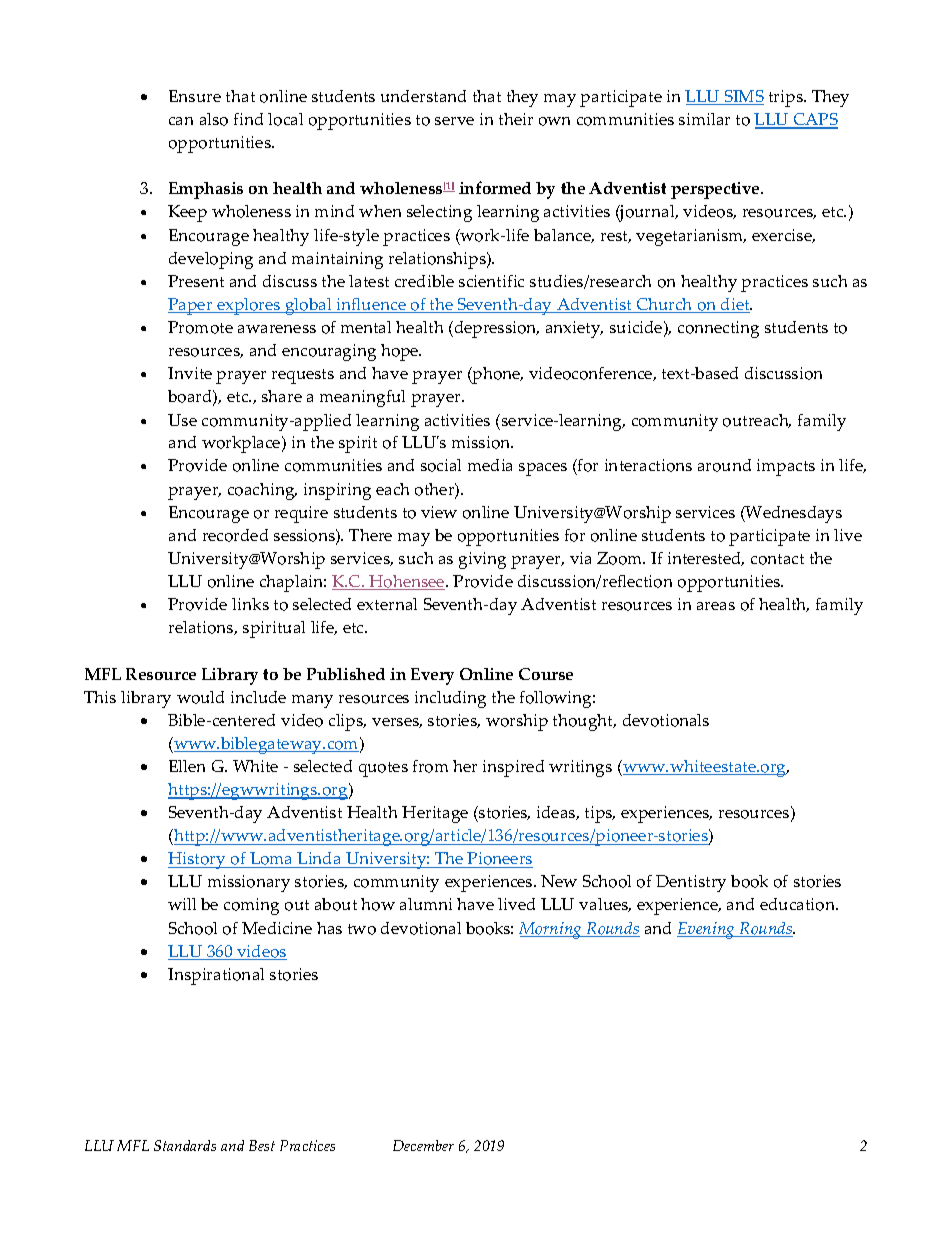 This page has height=1233, width=952. Describe the element at coordinates (704, 119) in the page. I see `similar` at that location.
